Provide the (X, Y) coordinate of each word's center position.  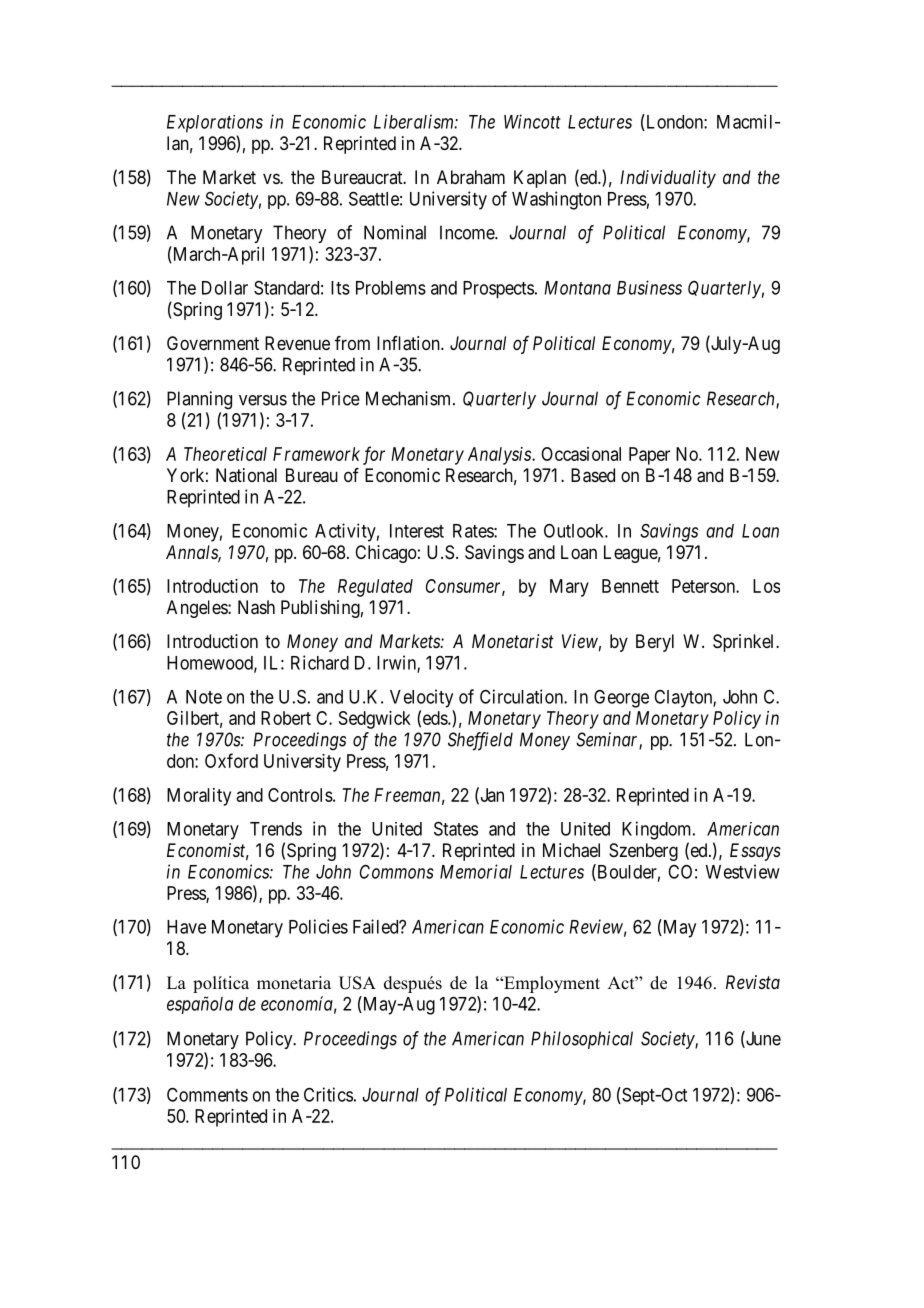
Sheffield (480, 741)
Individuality (668, 179)
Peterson (704, 586)
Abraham (471, 177)
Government (213, 343)
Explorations (215, 124)
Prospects (498, 290)
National (246, 475)
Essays (755, 852)
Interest (417, 531)
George (621, 699)
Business (649, 287)
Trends (276, 829)
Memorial (476, 871)
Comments (207, 1094)
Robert (286, 718)
